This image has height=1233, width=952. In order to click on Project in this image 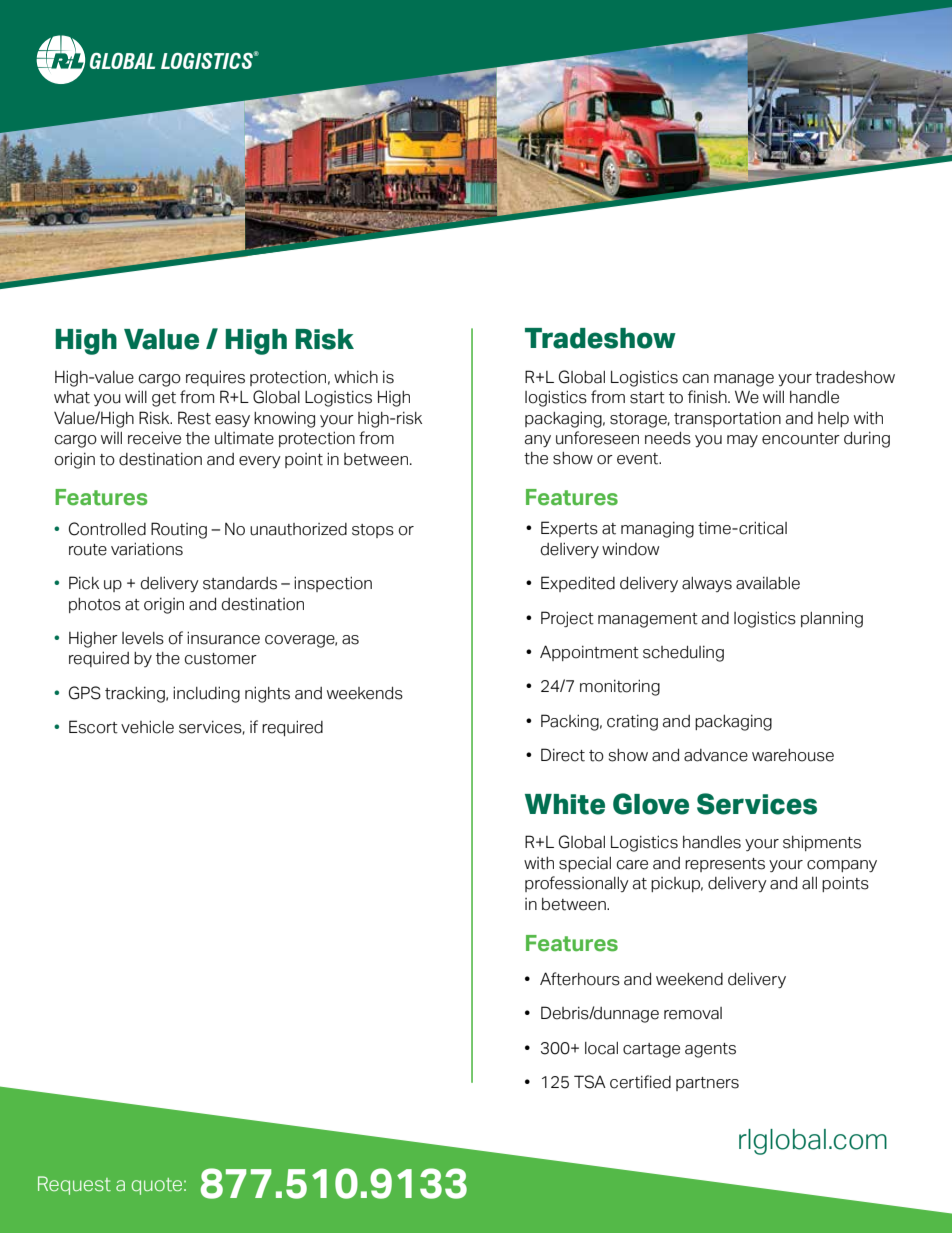, I will do `click(567, 619)`.
